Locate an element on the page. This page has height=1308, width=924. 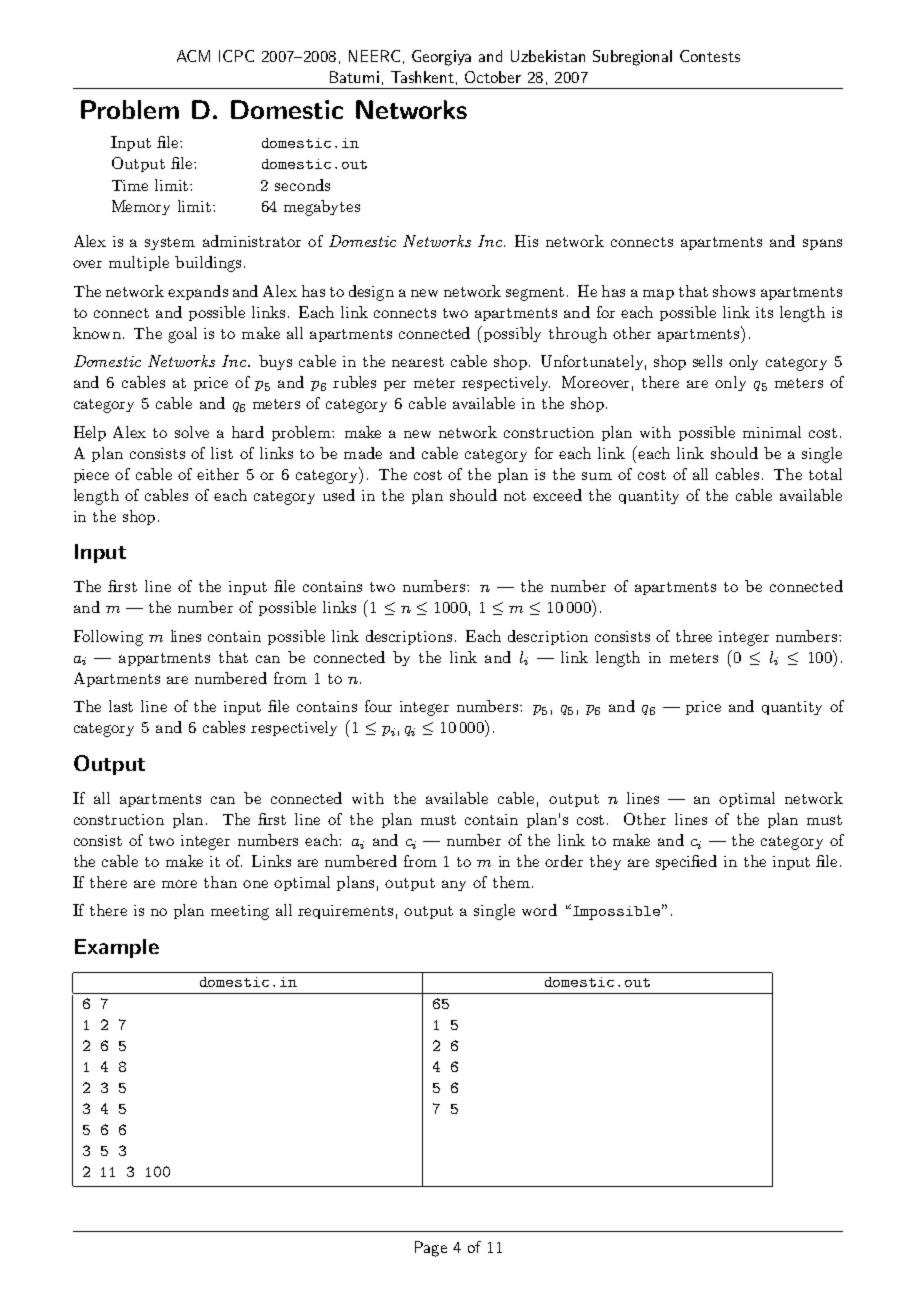
not is located at coordinates (515, 496).
